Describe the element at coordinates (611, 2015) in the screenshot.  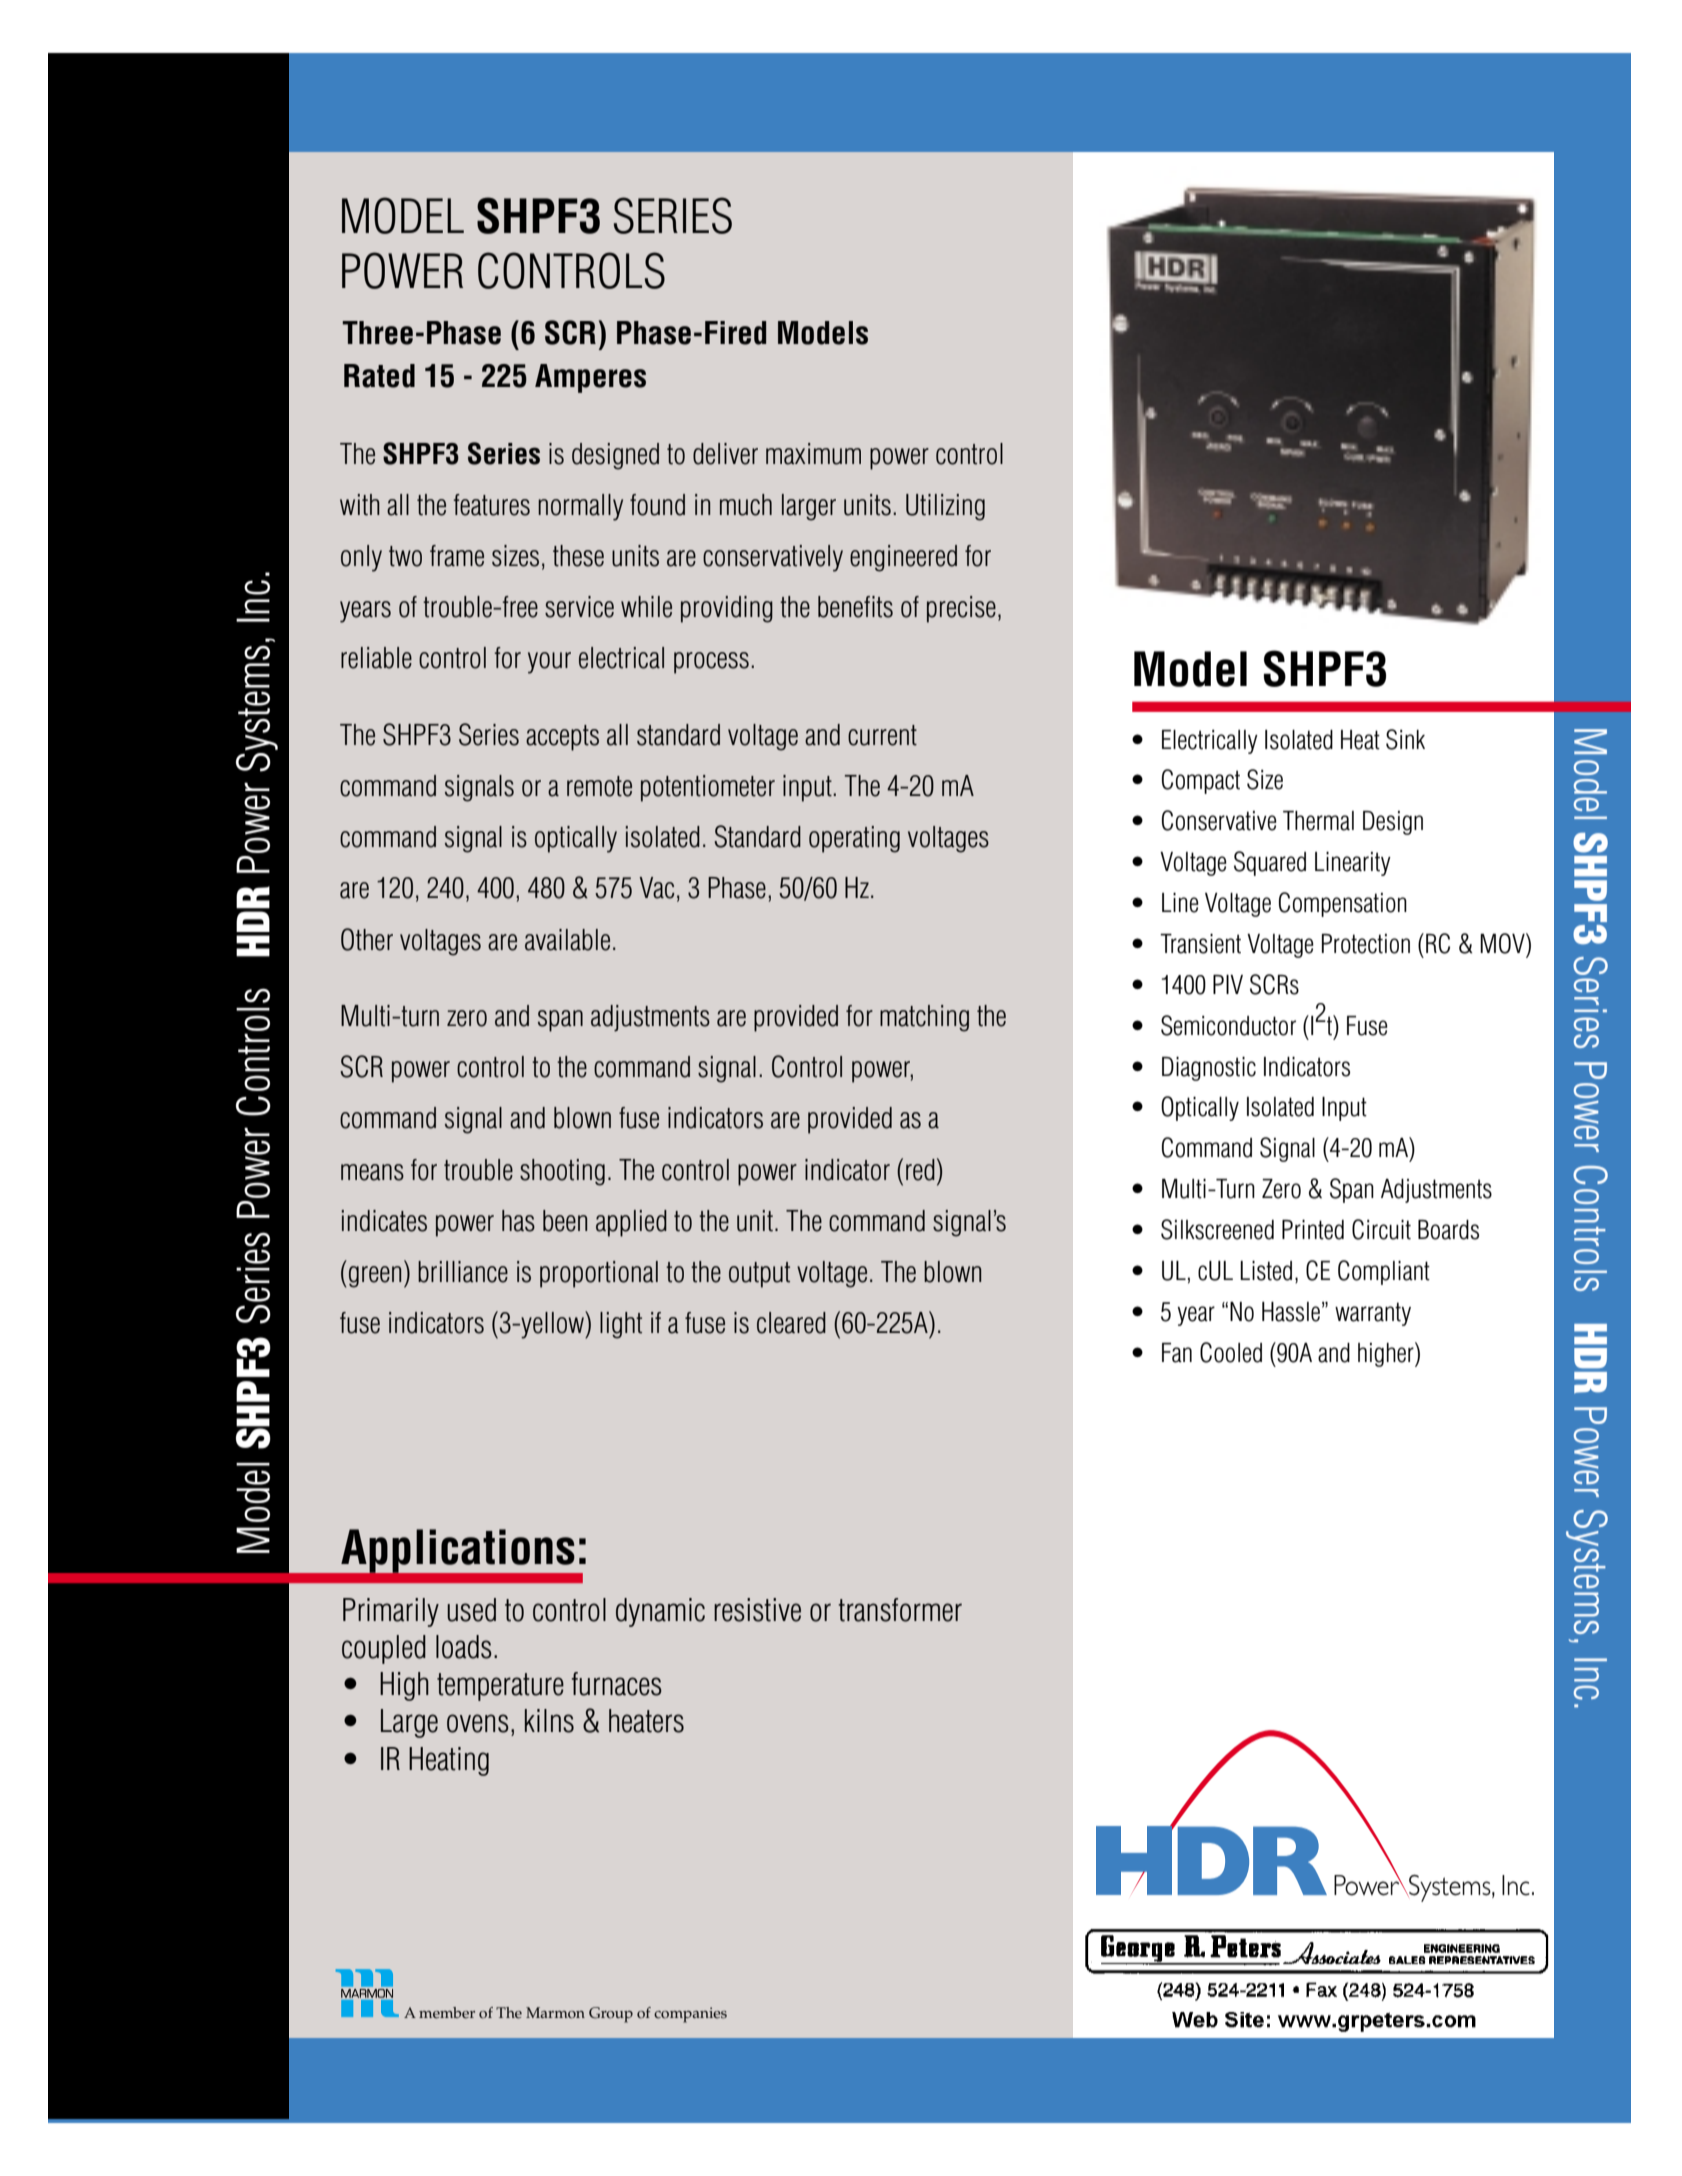
I see `Group` at that location.
